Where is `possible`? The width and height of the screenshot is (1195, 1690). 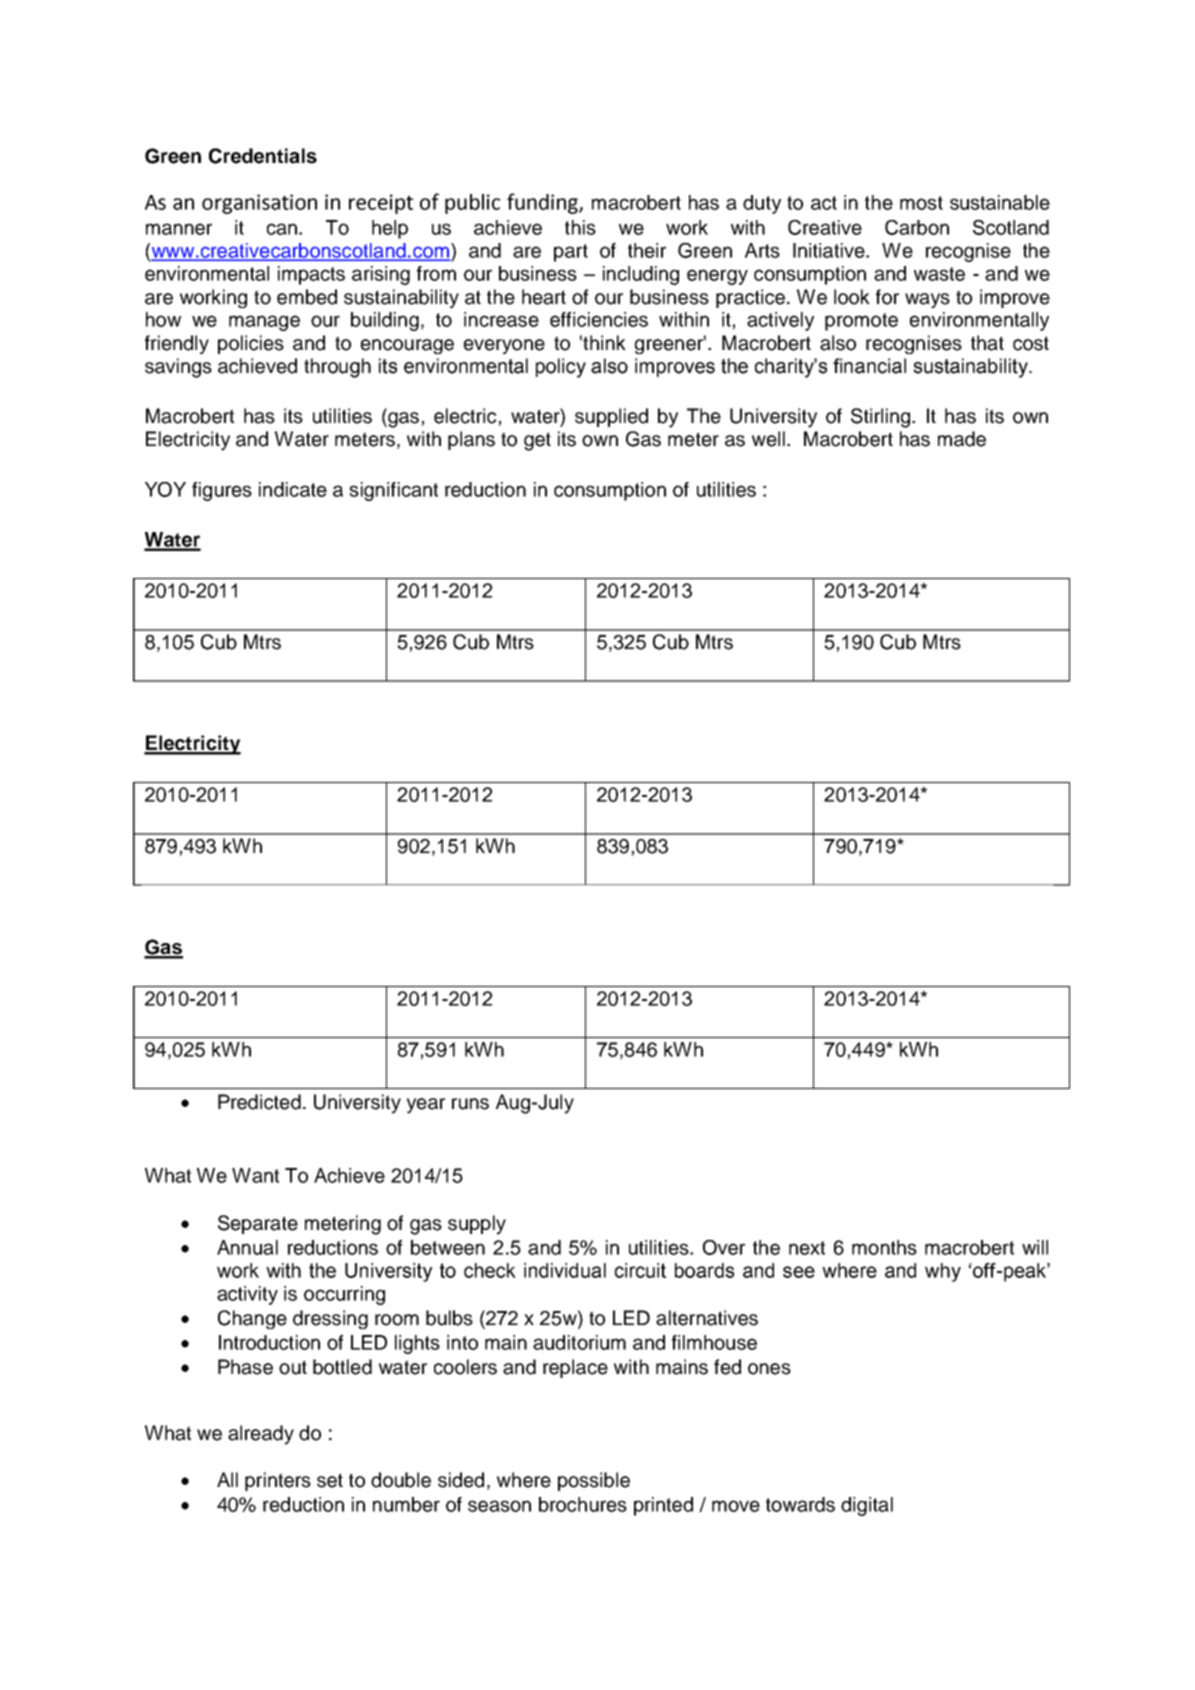
possible is located at coordinates (594, 1481).
